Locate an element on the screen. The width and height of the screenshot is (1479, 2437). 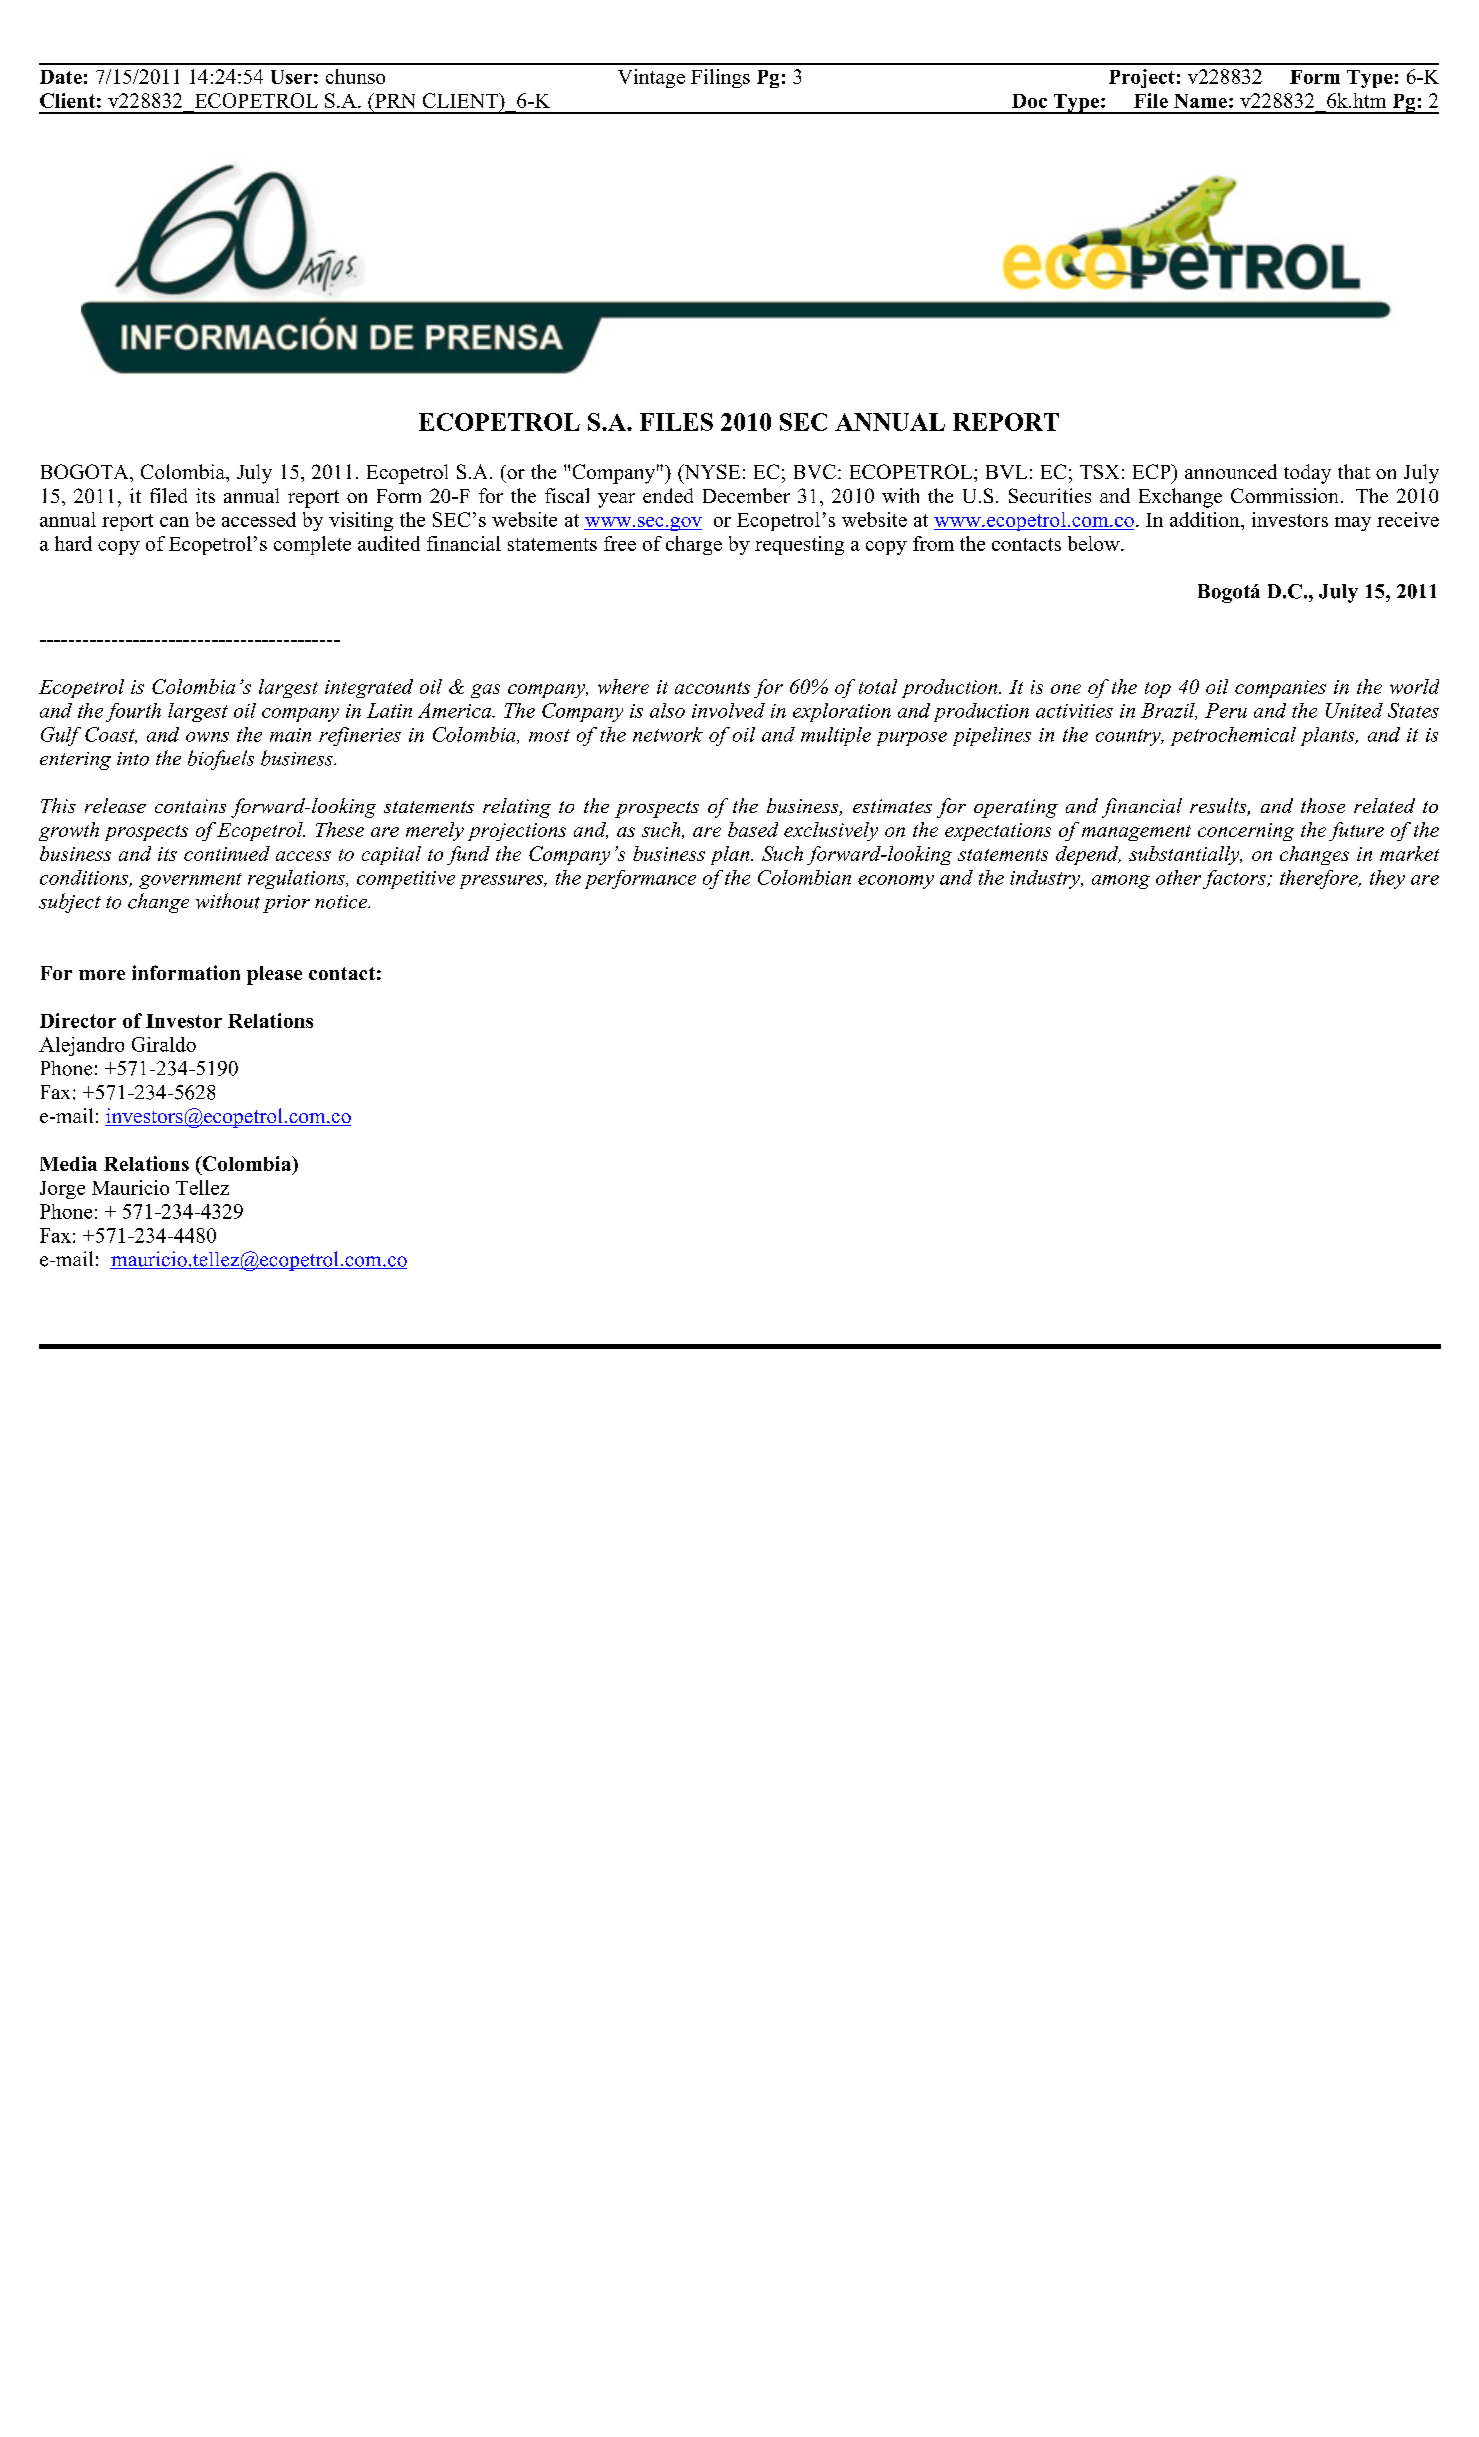
integrated is located at coordinates (369, 688).
